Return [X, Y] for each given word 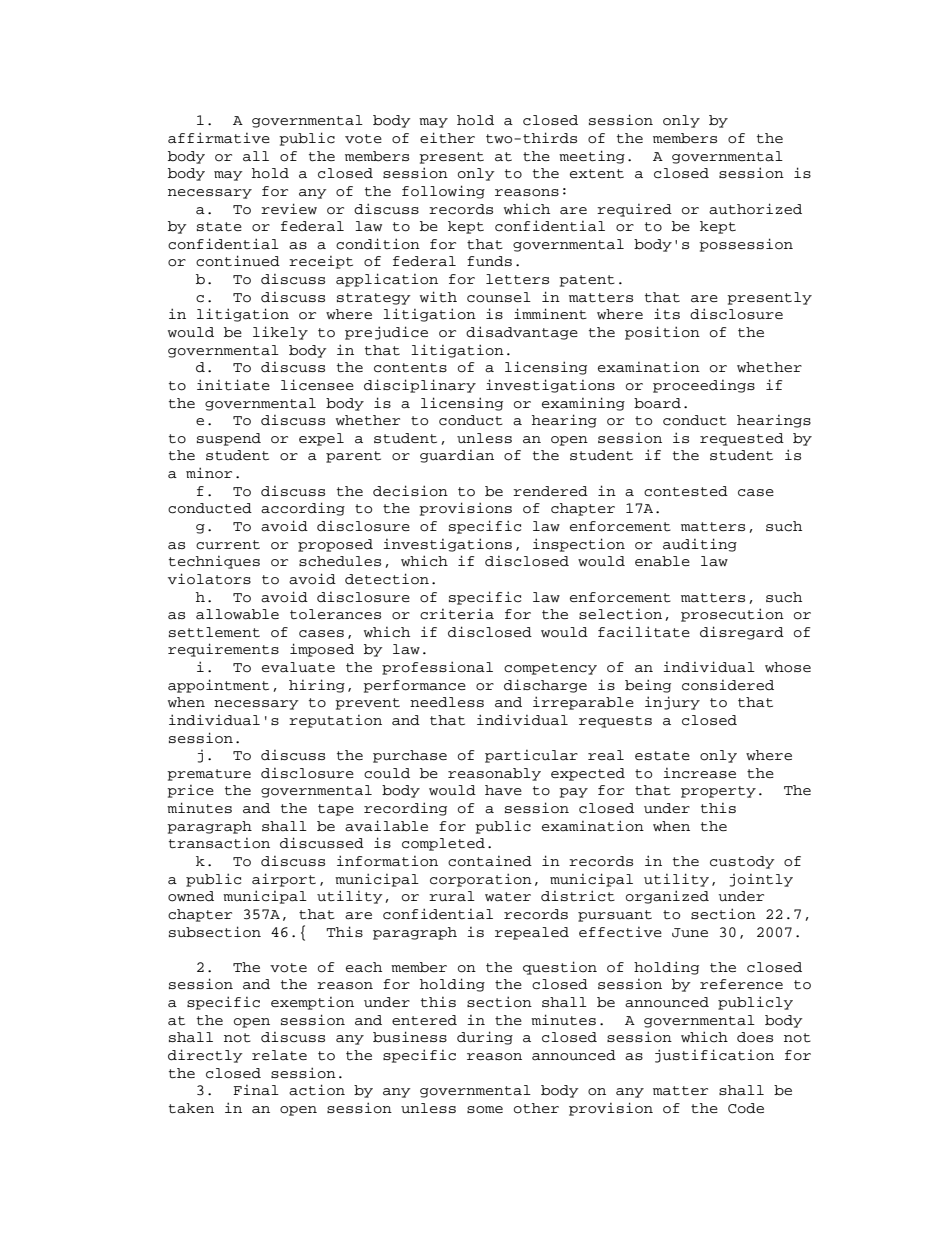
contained [490, 861]
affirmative [219, 138]
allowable [237, 614]
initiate [233, 385]
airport [284, 880]
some [485, 1110]
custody [742, 862]
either [447, 137]
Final [256, 1090]
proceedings [704, 386]
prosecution [732, 615]
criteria [457, 614]
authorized [755, 209]
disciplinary [420, 386]
